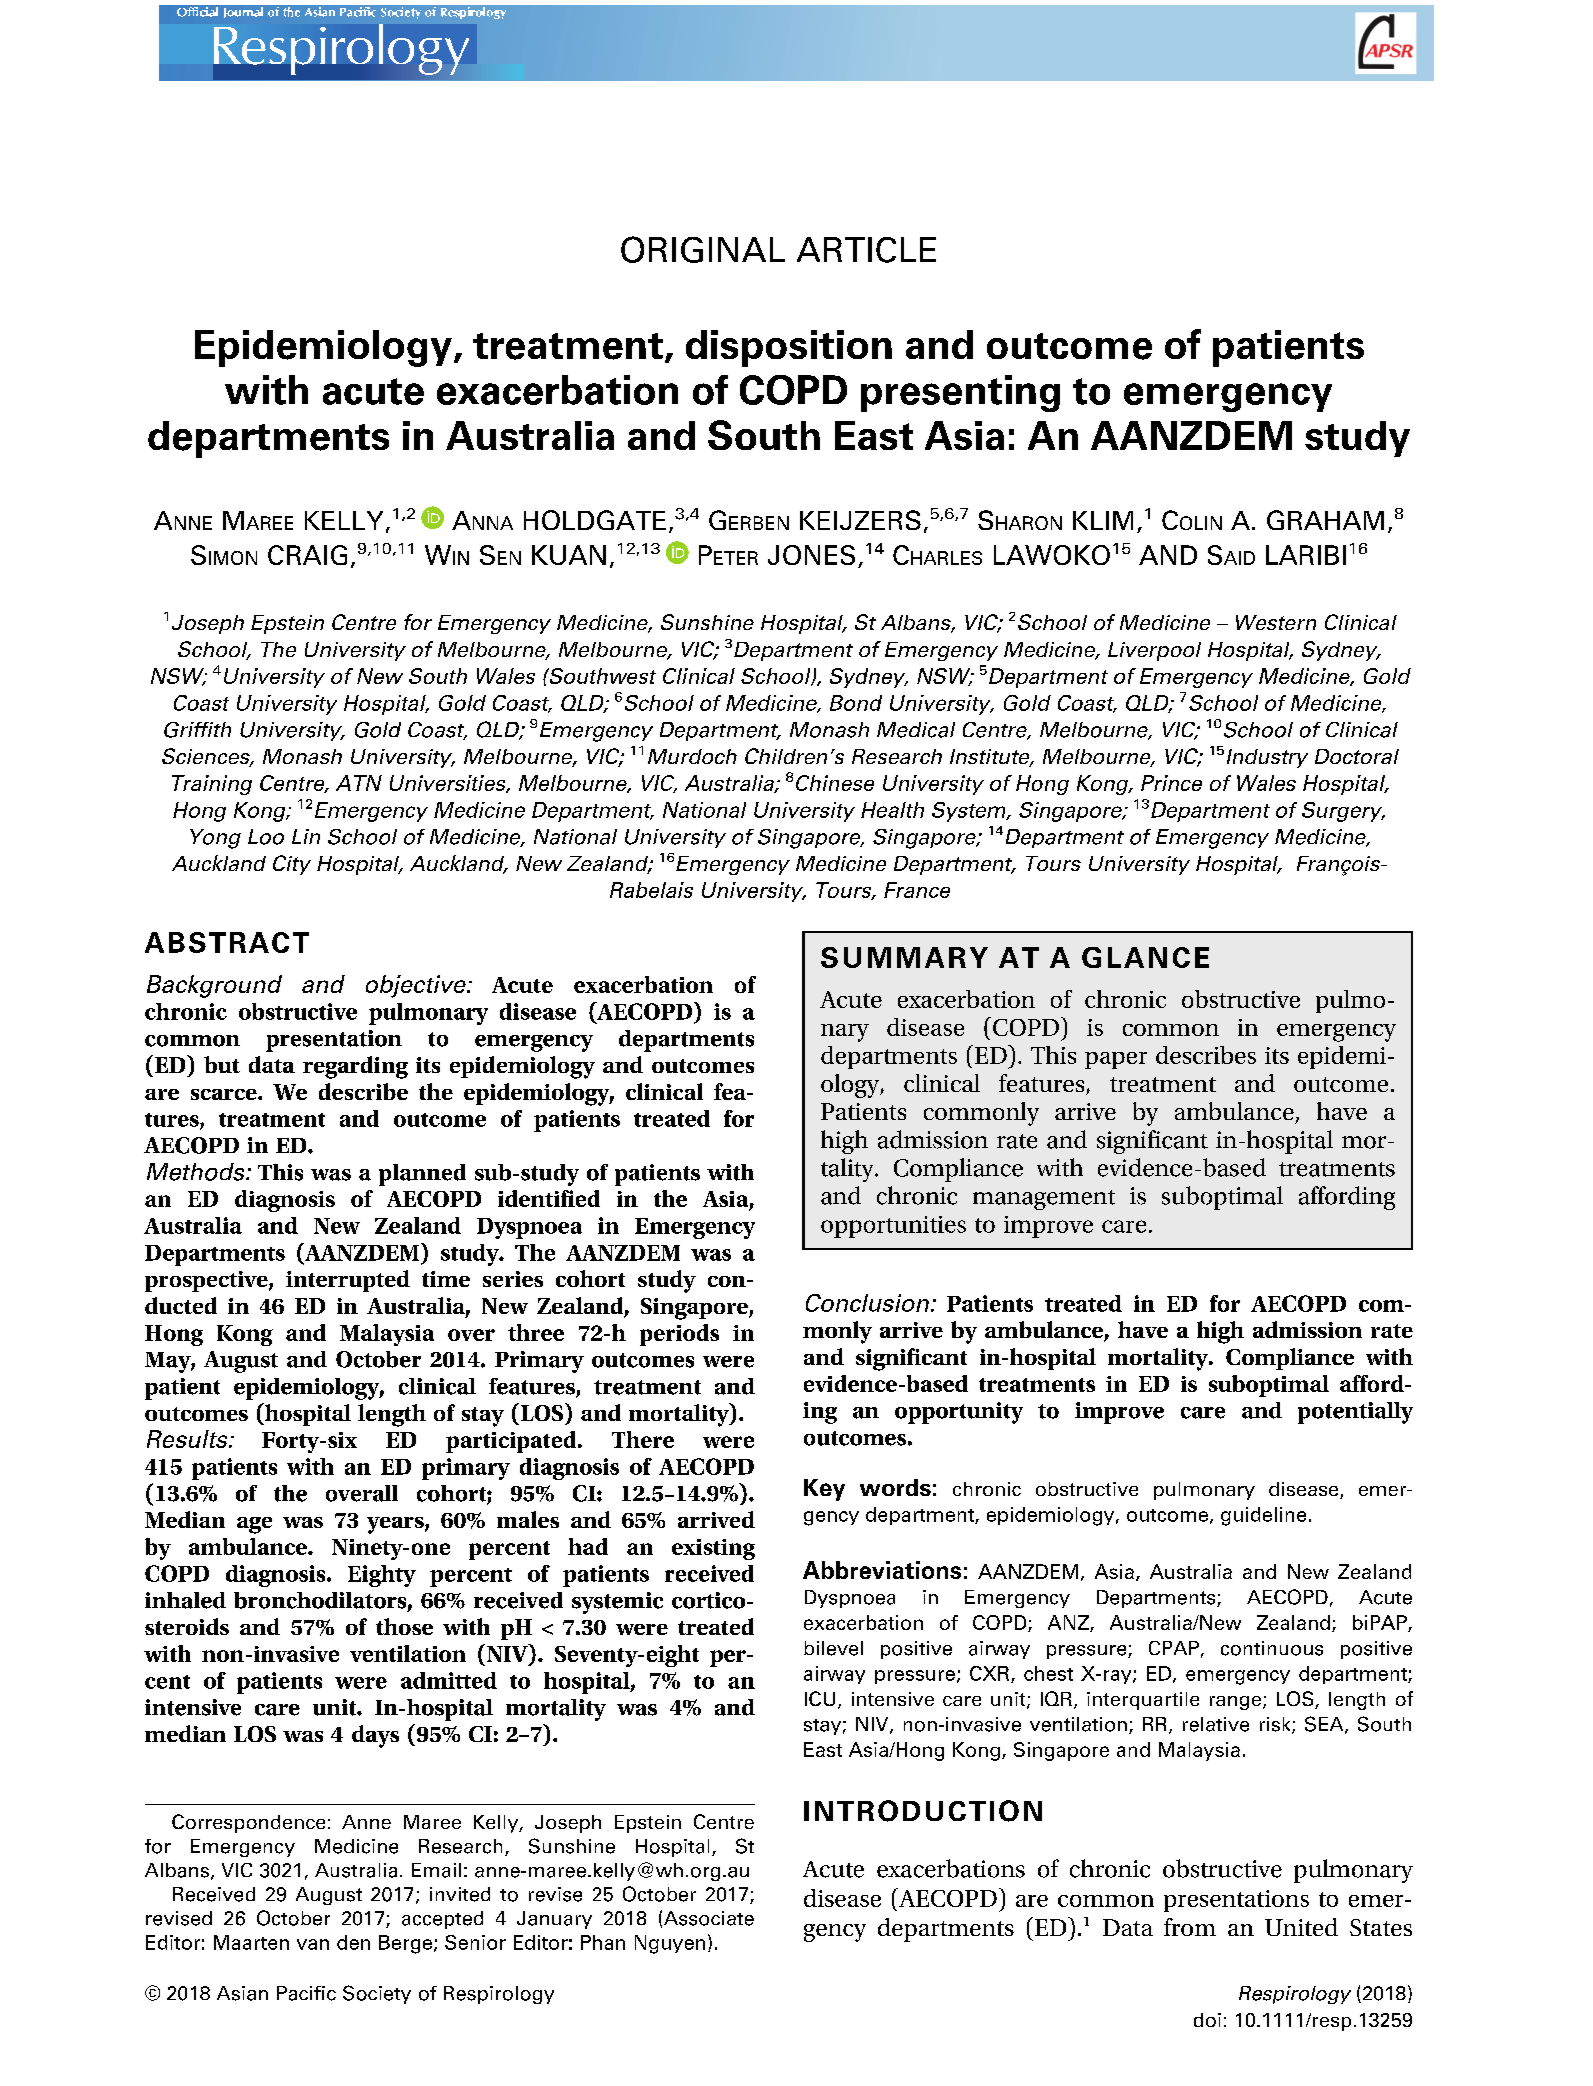  Describe the element at coordinates (1116, 1060) in the image. I see `paper` at that location.
